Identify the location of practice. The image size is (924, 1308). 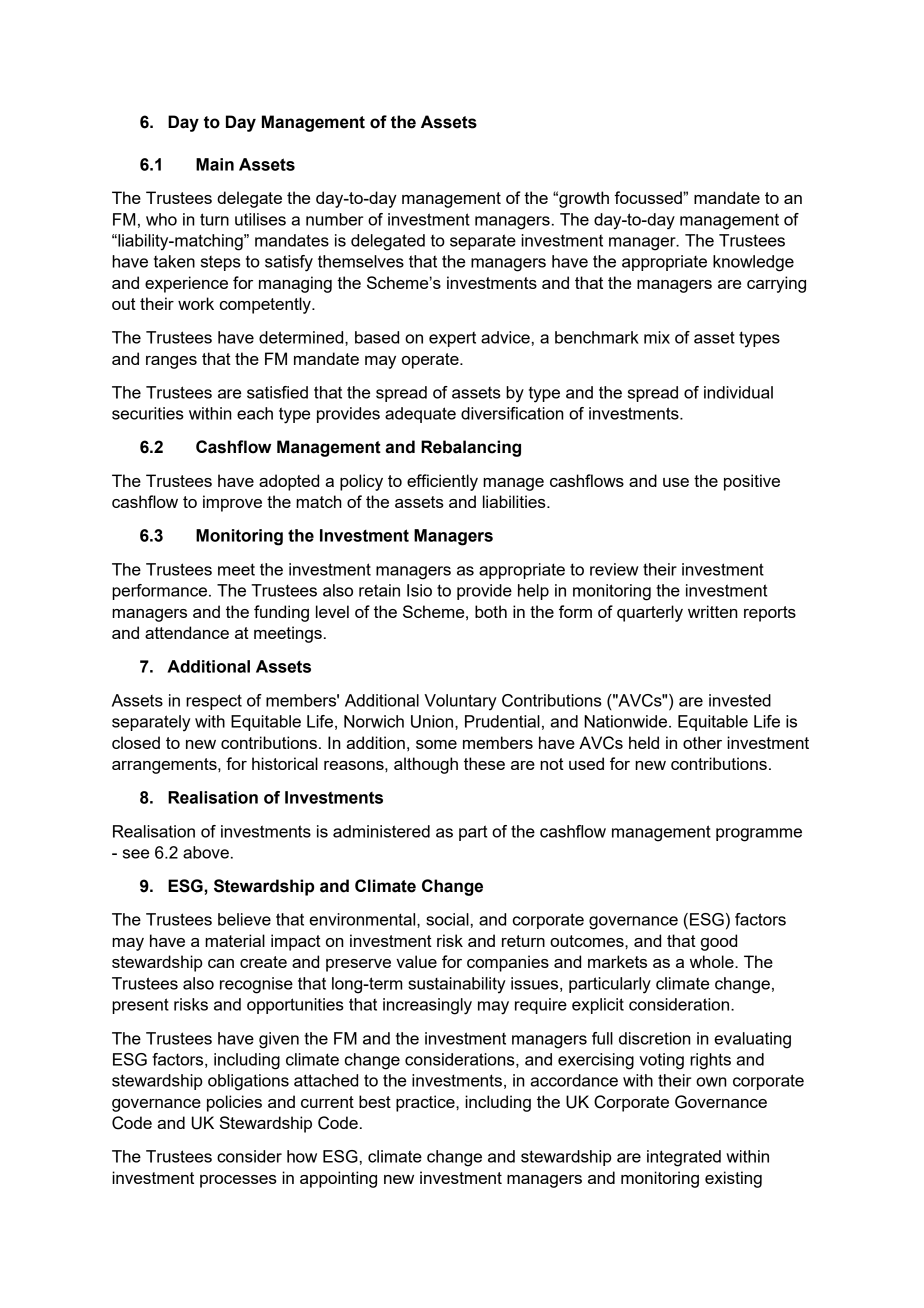
(426, 1103).
